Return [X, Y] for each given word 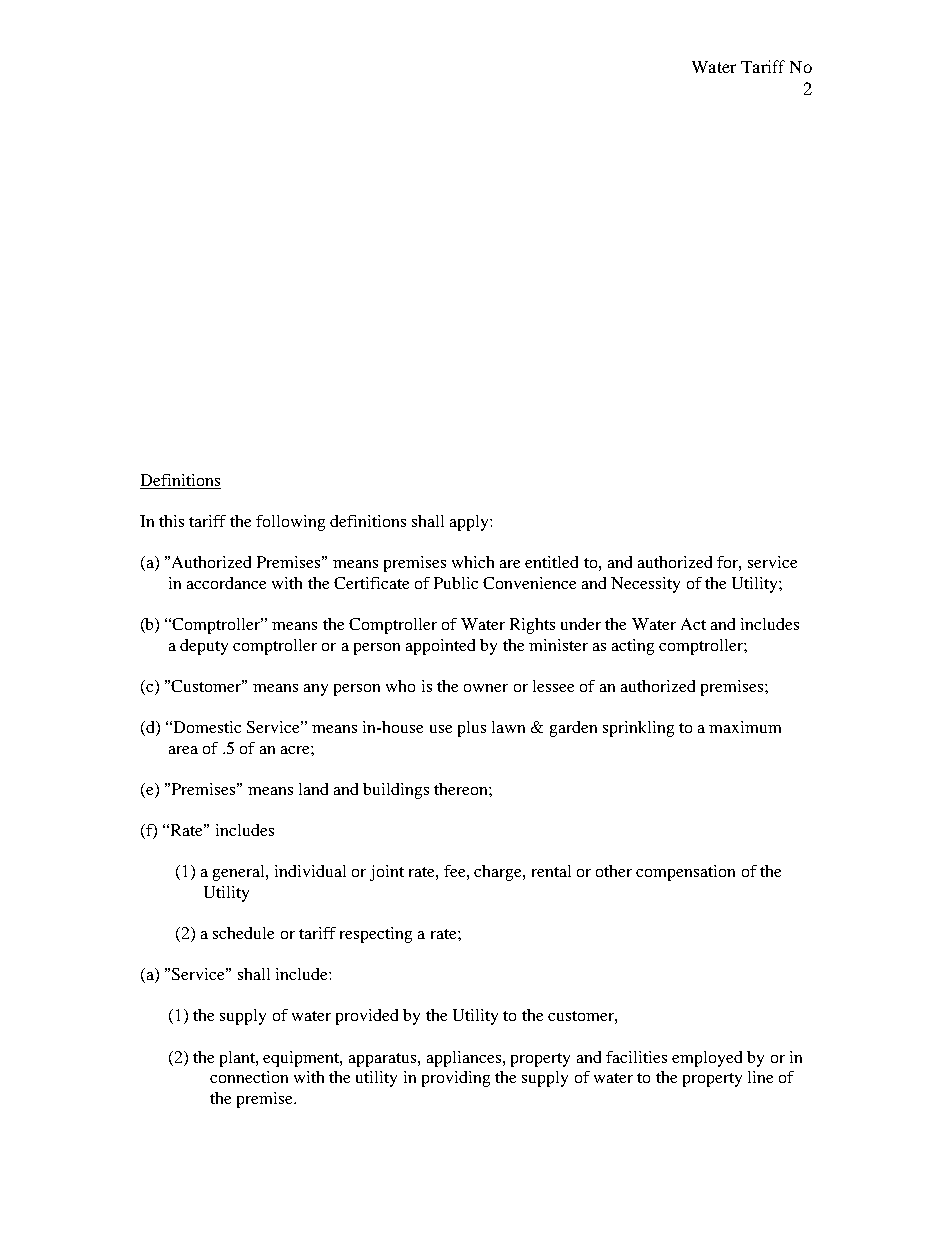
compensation [685, 873]
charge [499, 873]
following [290, 523]
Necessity [645, 585]
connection [249, 1077]
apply [470, 523]
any [316, 690]
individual [310, 871]
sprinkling [638, 729]
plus [472, 729]
